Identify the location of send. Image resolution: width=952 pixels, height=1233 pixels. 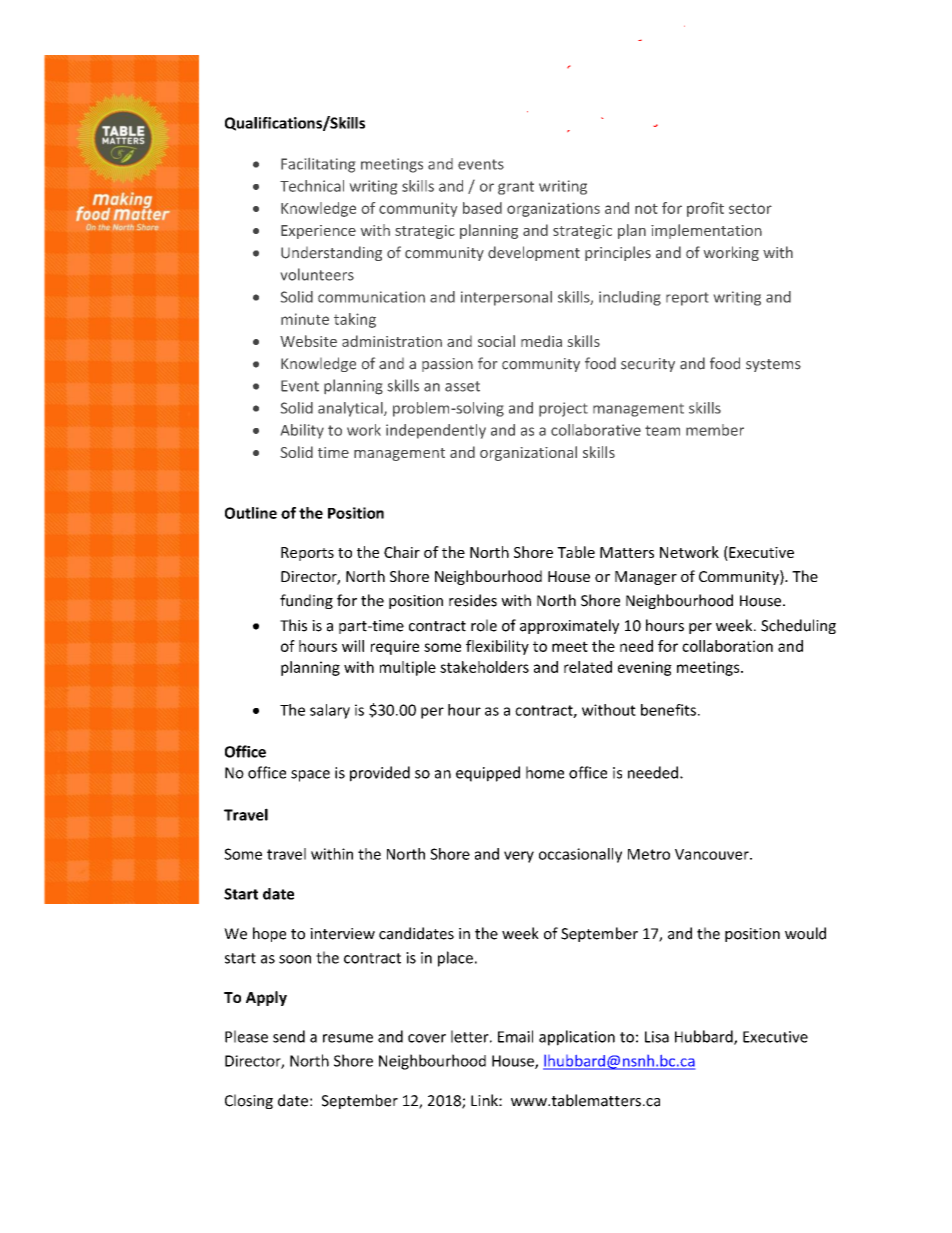
(289, 1036).
